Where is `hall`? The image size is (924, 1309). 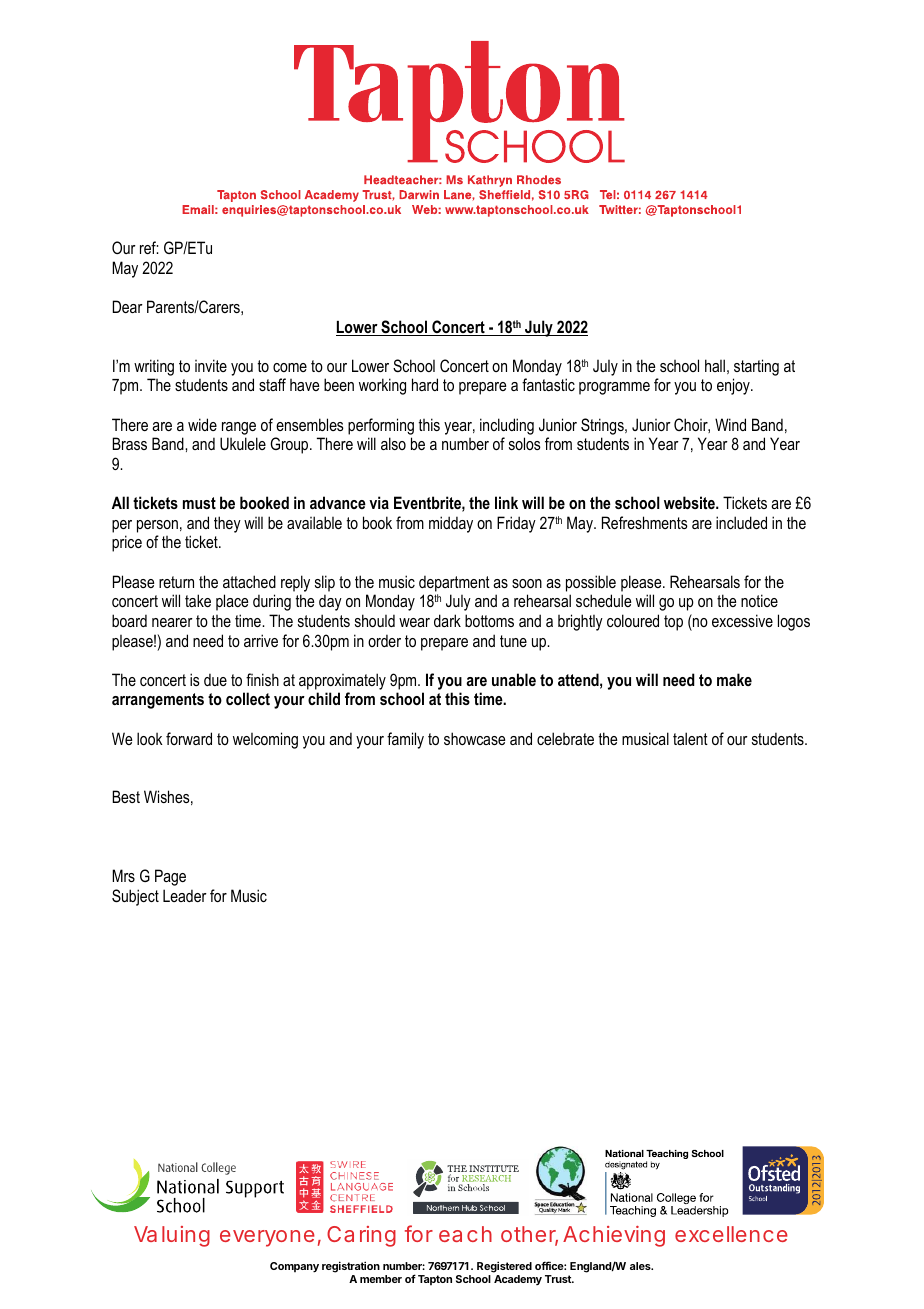
hall is located at coordinates (715, 365).
